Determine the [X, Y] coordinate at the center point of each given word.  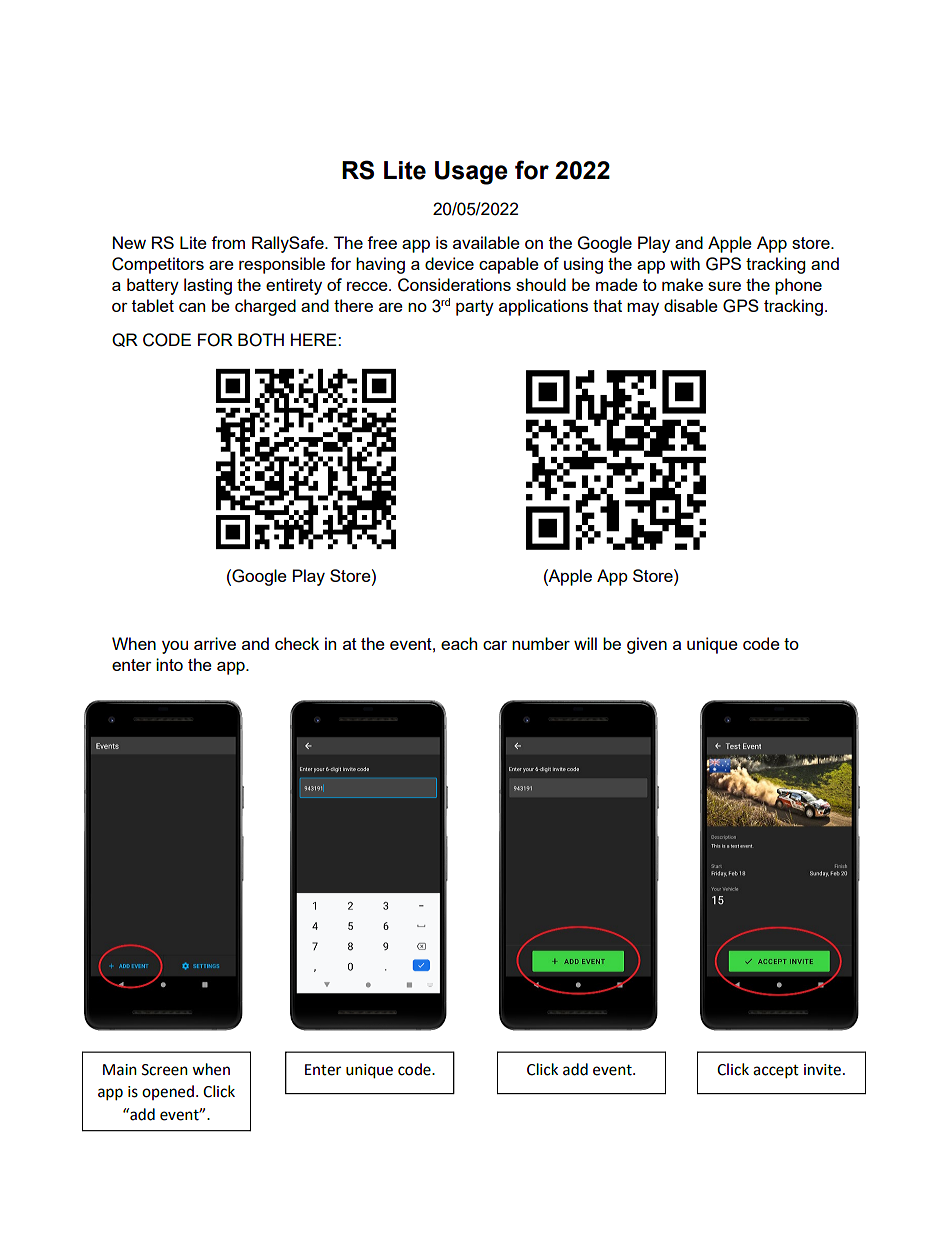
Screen [165, 1070]
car [495, 645]
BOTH [261, 340]
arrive [215, 643]
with [685, 263]
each [459, 643]
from [228, 242]
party [475, 308]
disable [691, 305]
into [169, 664]
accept [776, 1072]
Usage [471, 173]
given [647, 645]
